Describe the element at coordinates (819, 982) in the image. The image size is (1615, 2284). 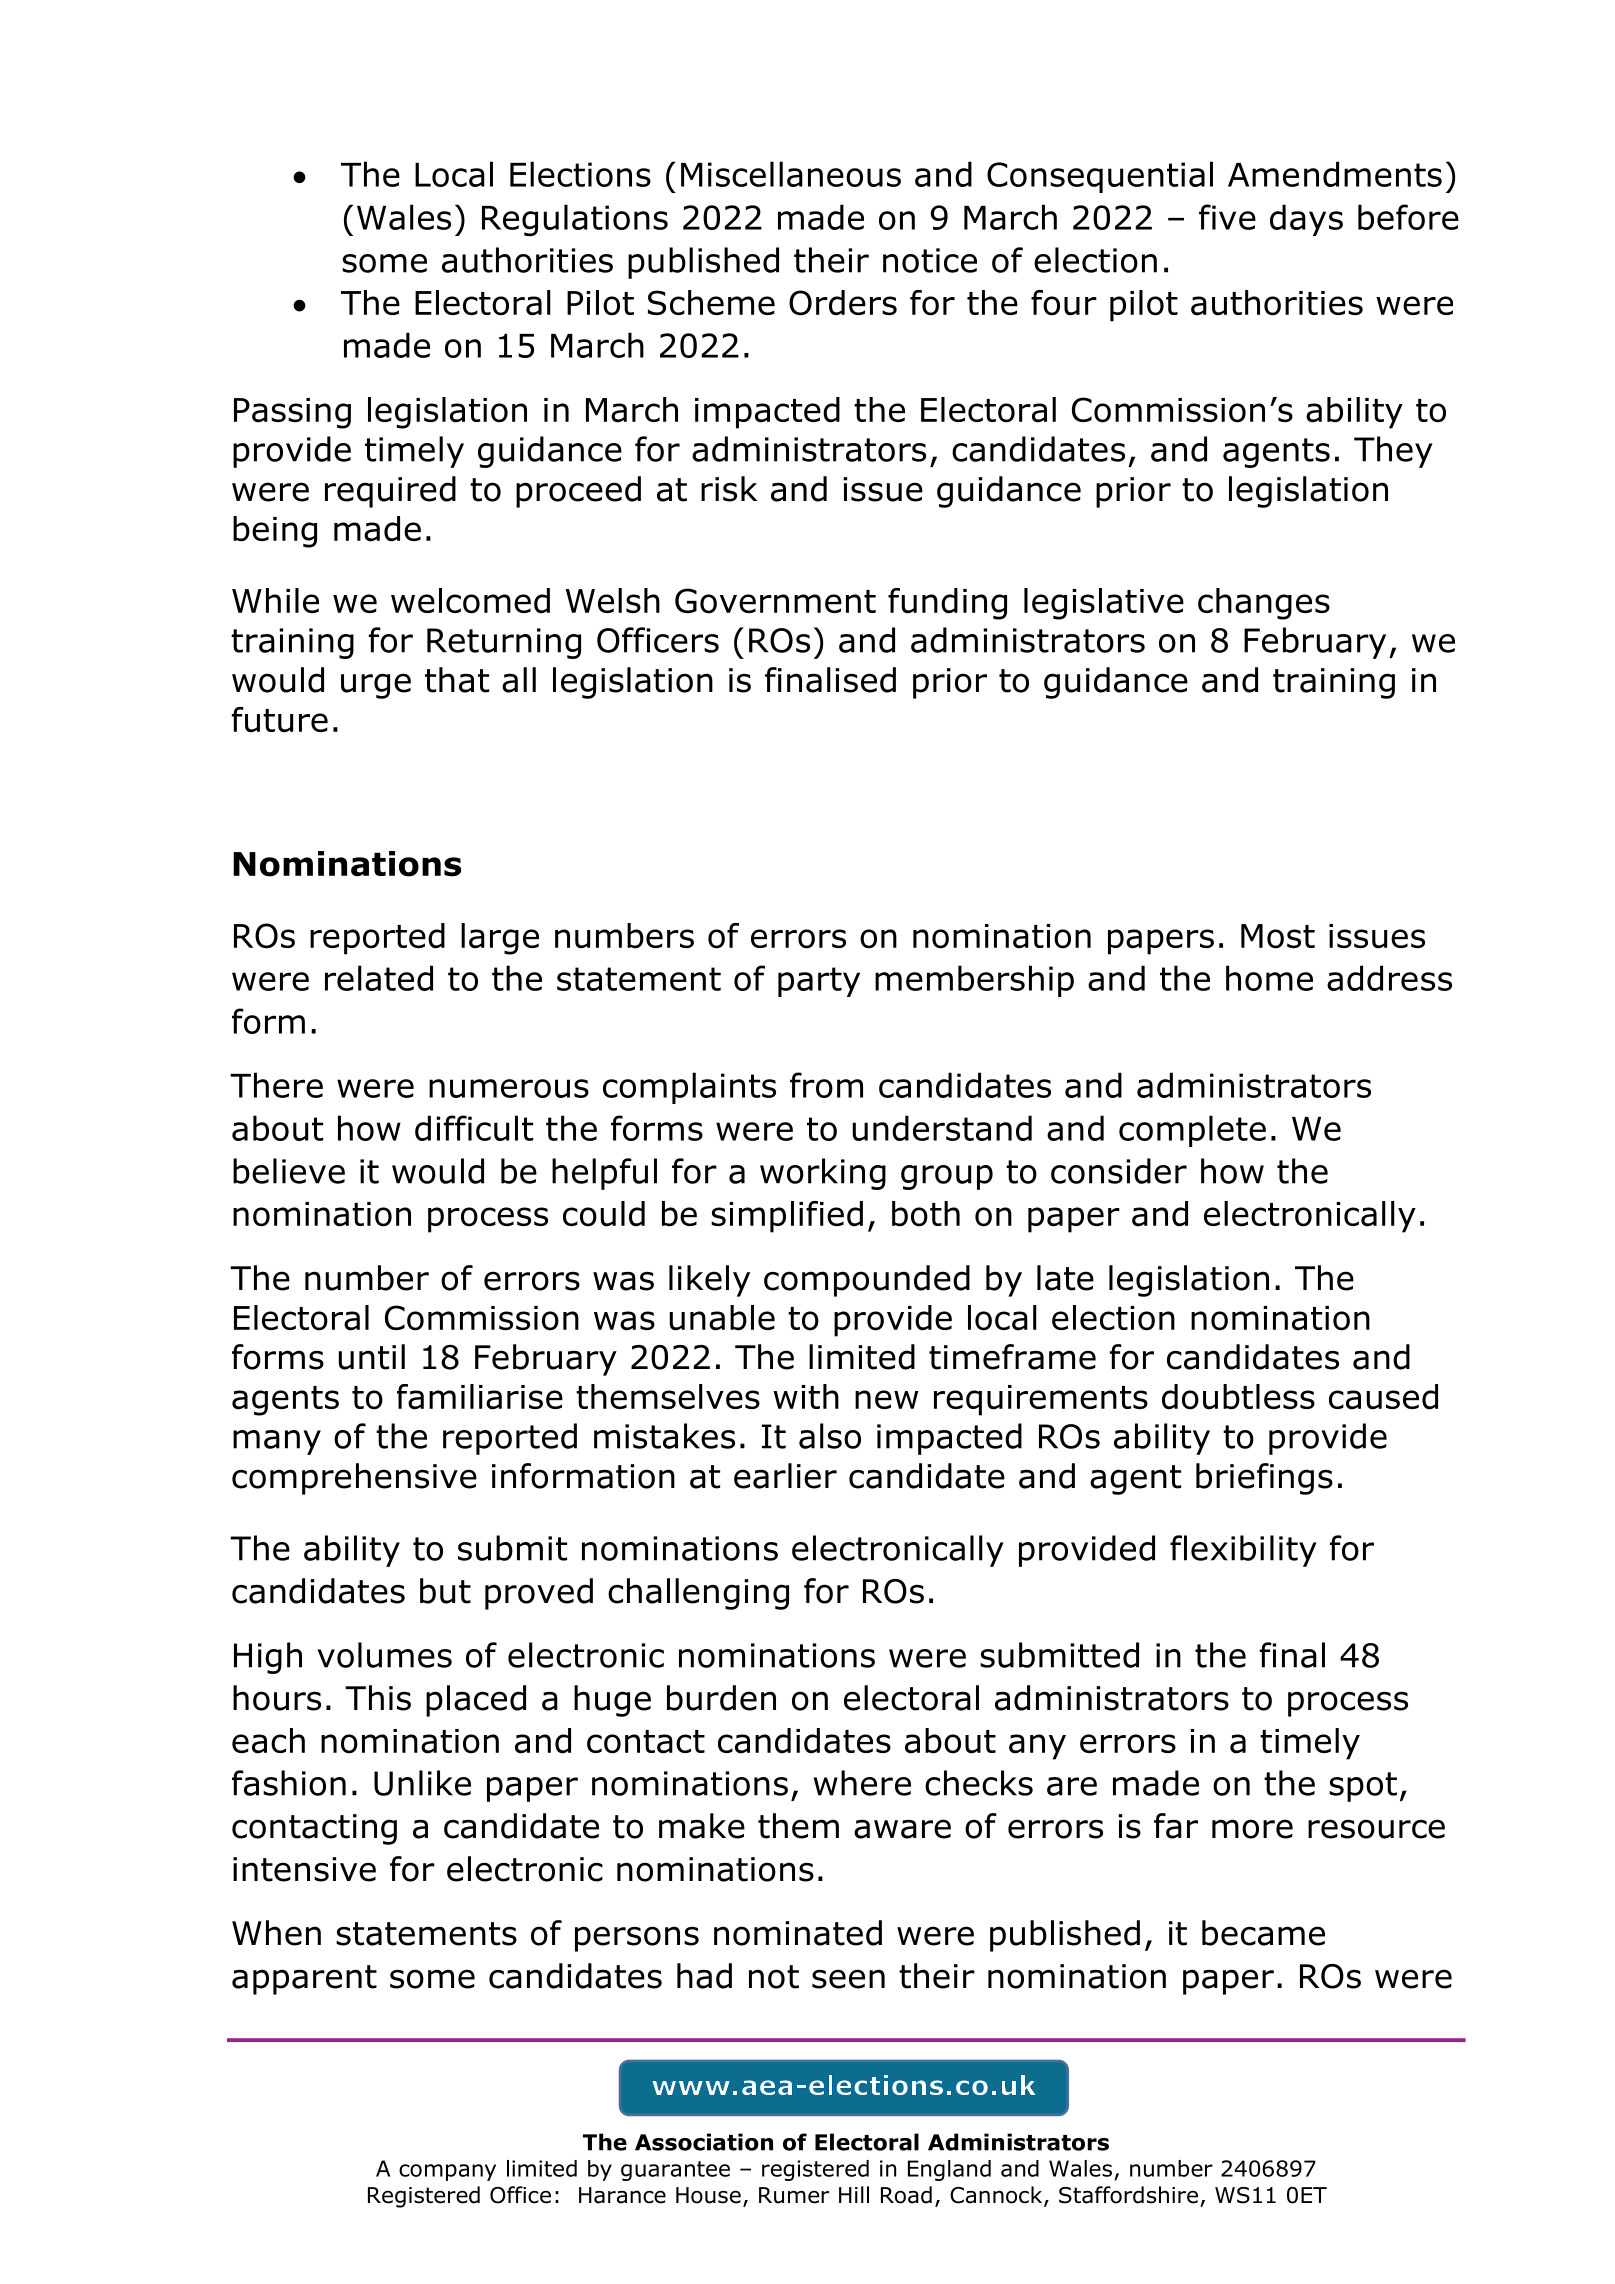
I see `party` at that location.
